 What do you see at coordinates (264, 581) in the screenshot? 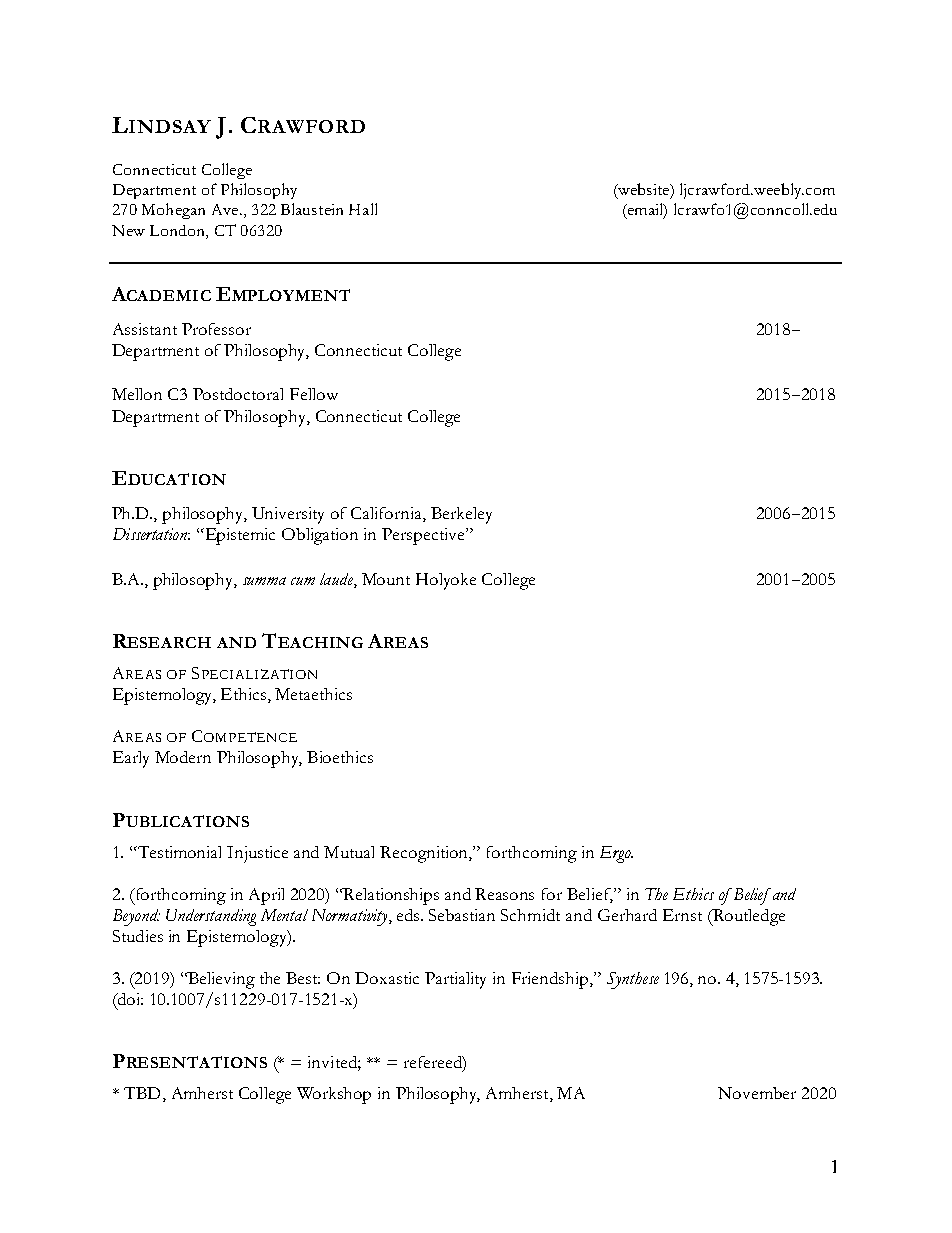
I see `summa` at bounding box center [264, 581].
